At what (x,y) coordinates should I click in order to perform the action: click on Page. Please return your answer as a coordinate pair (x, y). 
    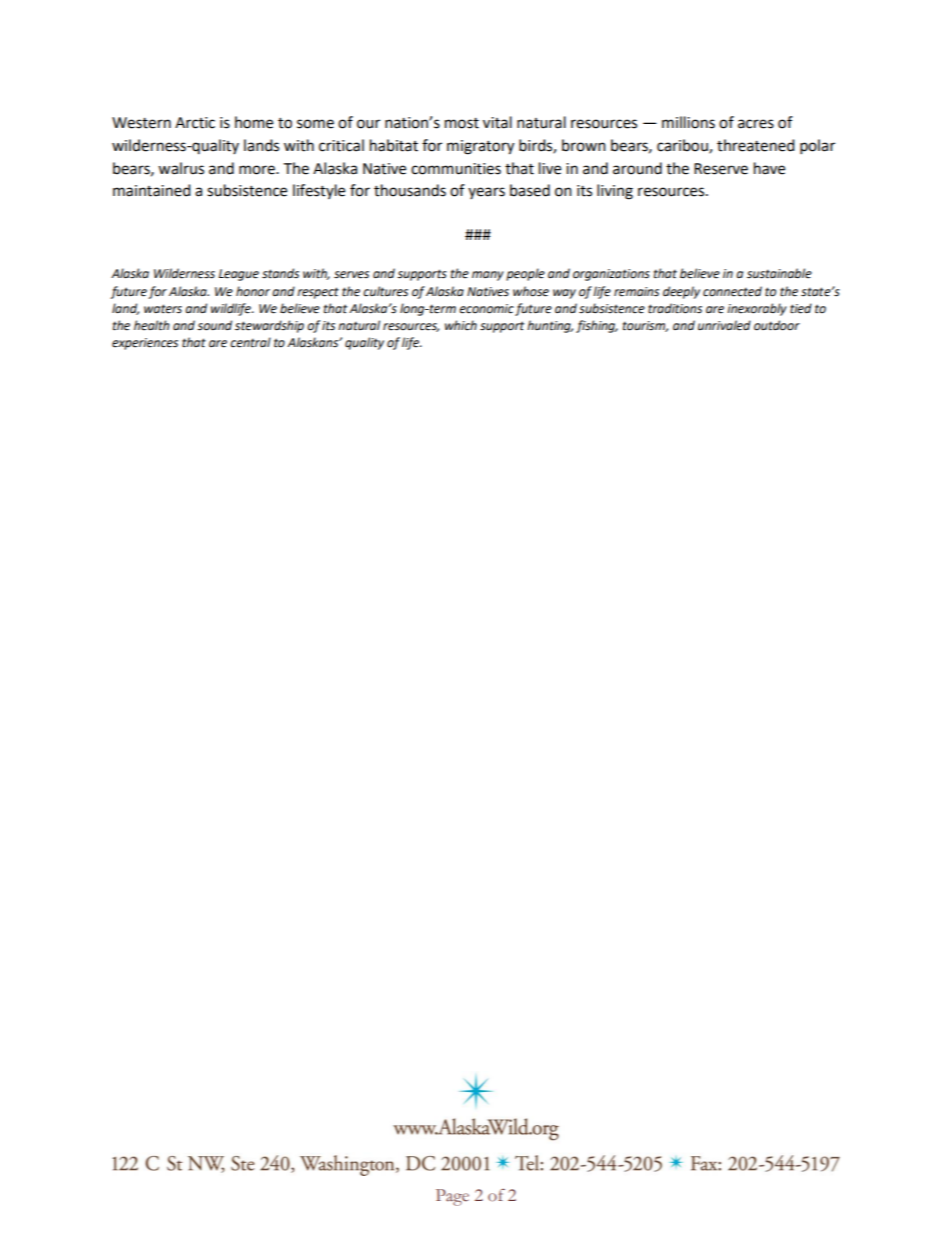
    Looking at the image, I should click on (452, 1197).
